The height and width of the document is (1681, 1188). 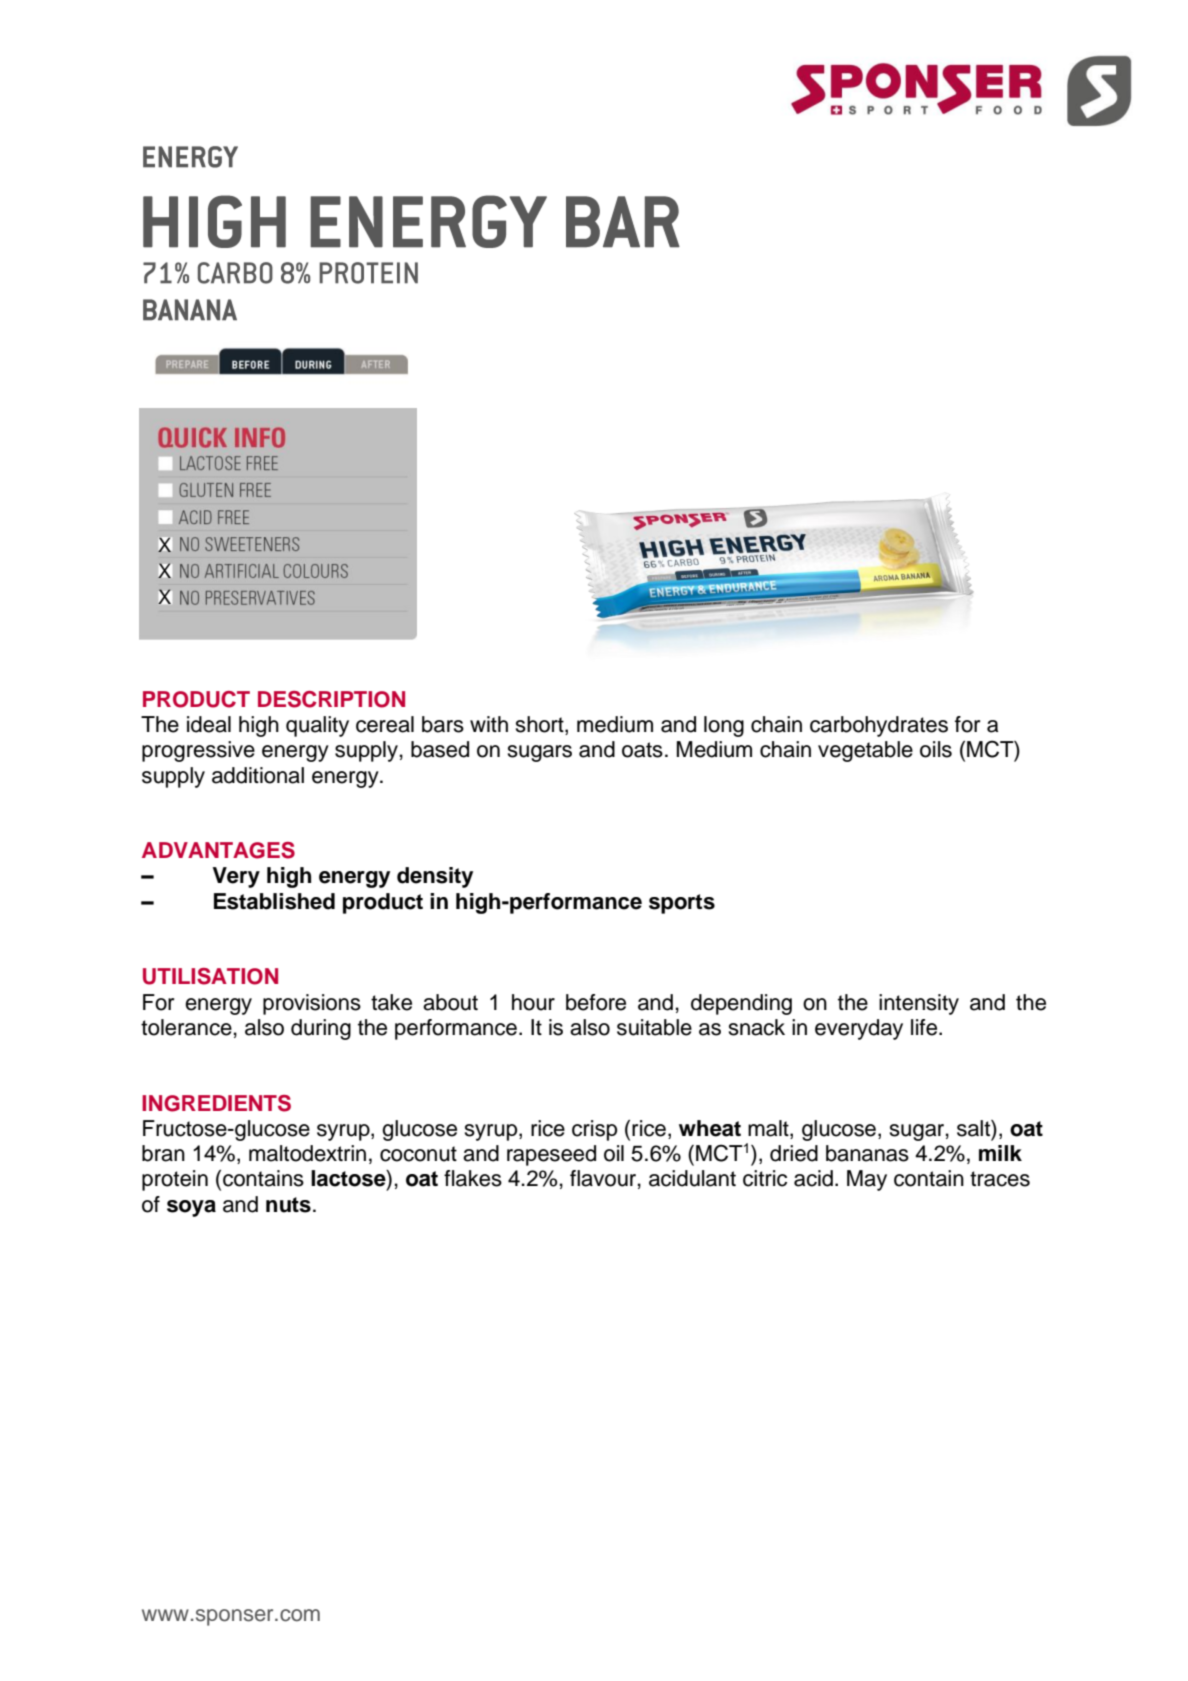 I want to click on short, so click(x=541, y=725).
